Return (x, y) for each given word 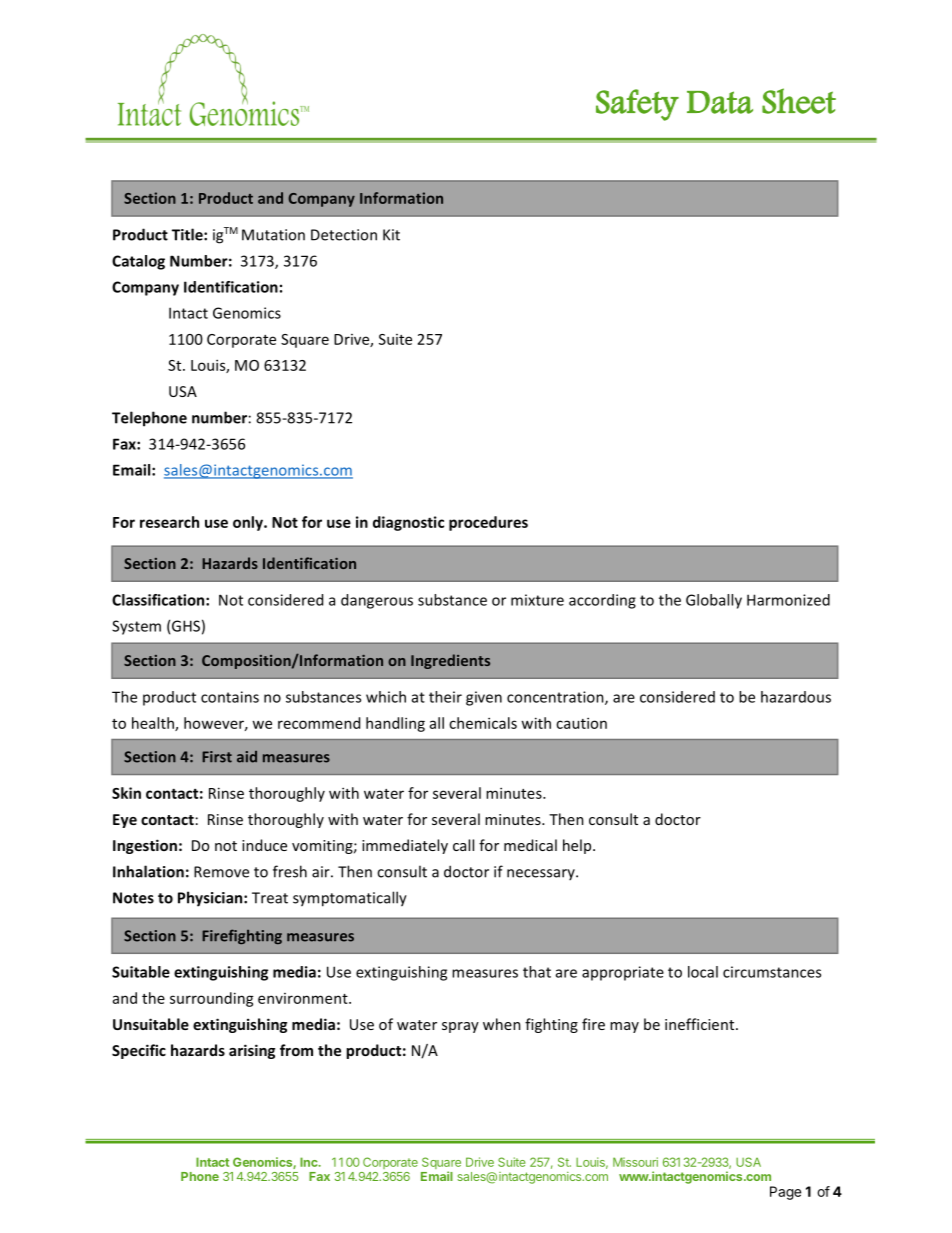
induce (264, 845)
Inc (310, 1162)
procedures (488, 523)
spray (460, 1027)
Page (785, 1193)
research (169, 522)
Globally (714, 601)
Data (720, 102)
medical (530, 845)
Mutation (273, 235)
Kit (391, 235)
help (578, 846)
